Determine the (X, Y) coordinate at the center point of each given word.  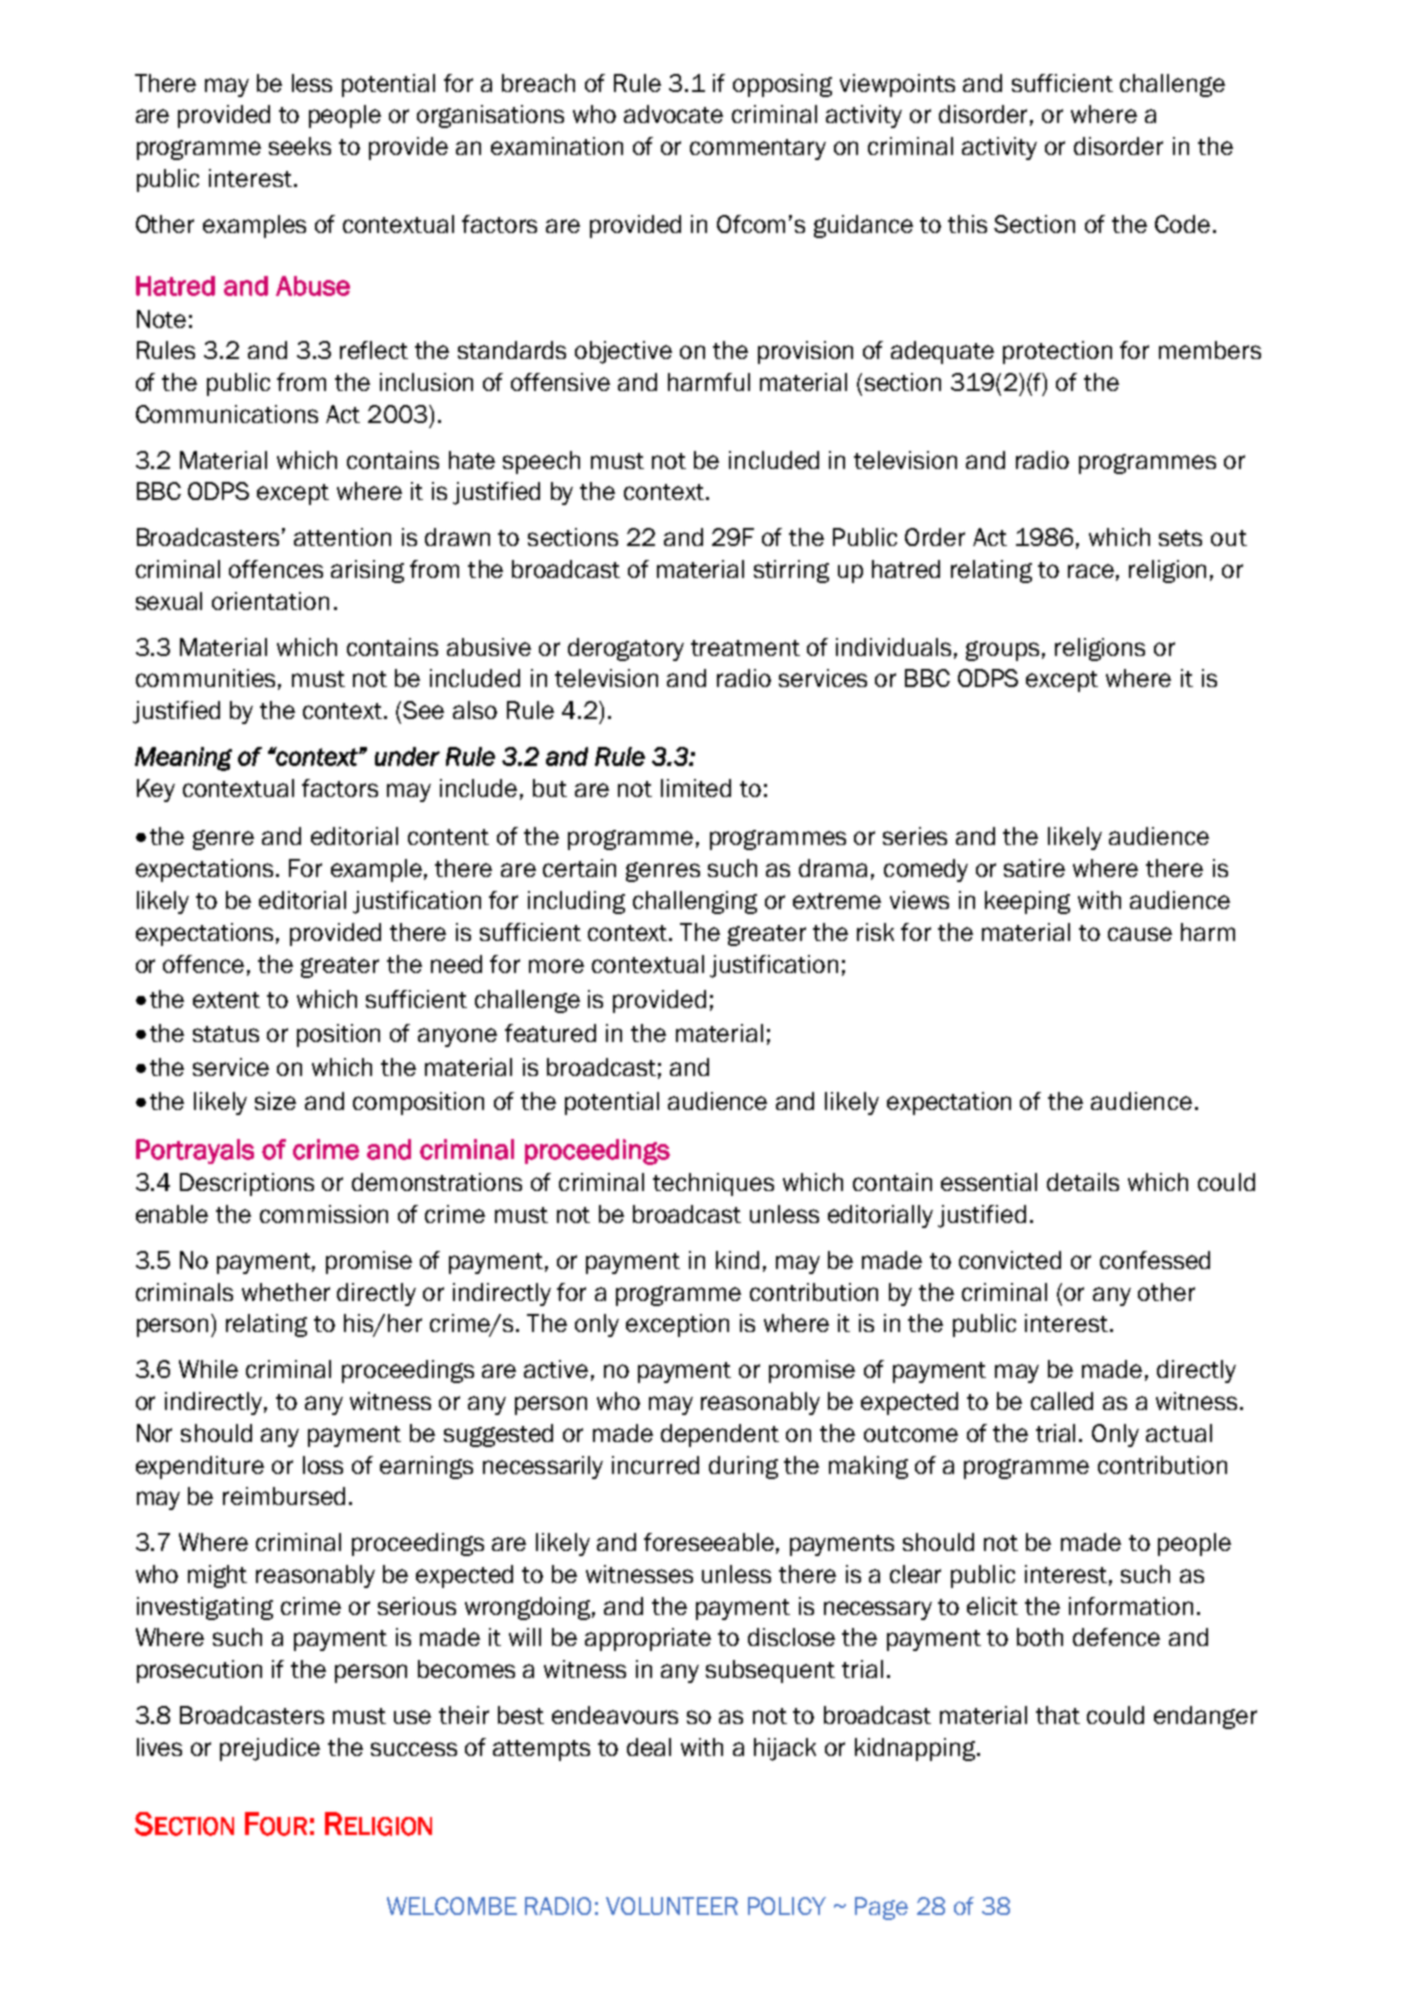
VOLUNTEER (672, 1906)
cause (1140, 934)
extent (226, 1000)
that (1058, 1715)
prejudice (270, 1749)
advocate (673, 114)
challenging (695, 902)
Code (1182, 224)
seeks (300, 146)
